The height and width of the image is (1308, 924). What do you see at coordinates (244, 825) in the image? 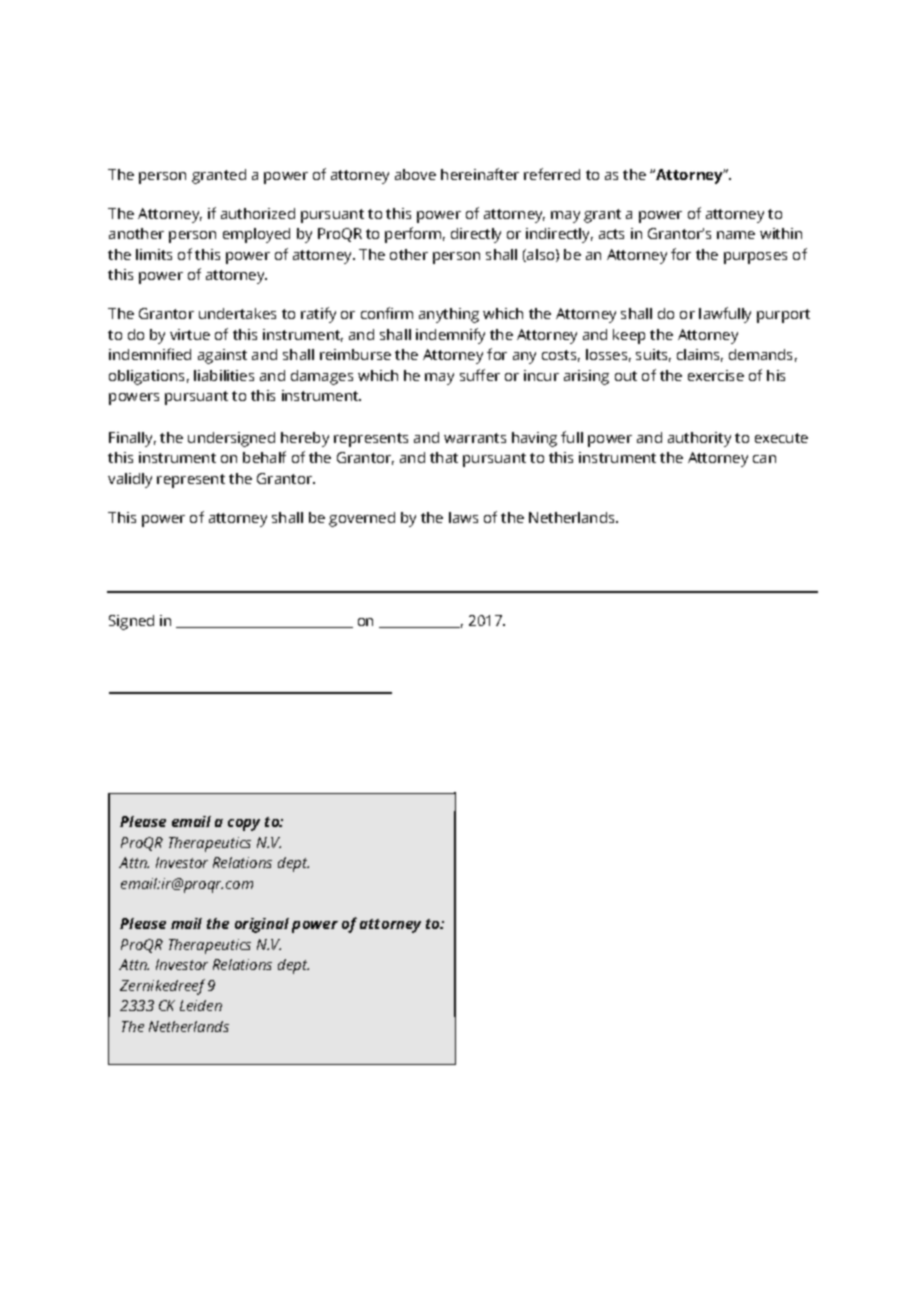
I see `copy` at bounding box center [244, 825].
